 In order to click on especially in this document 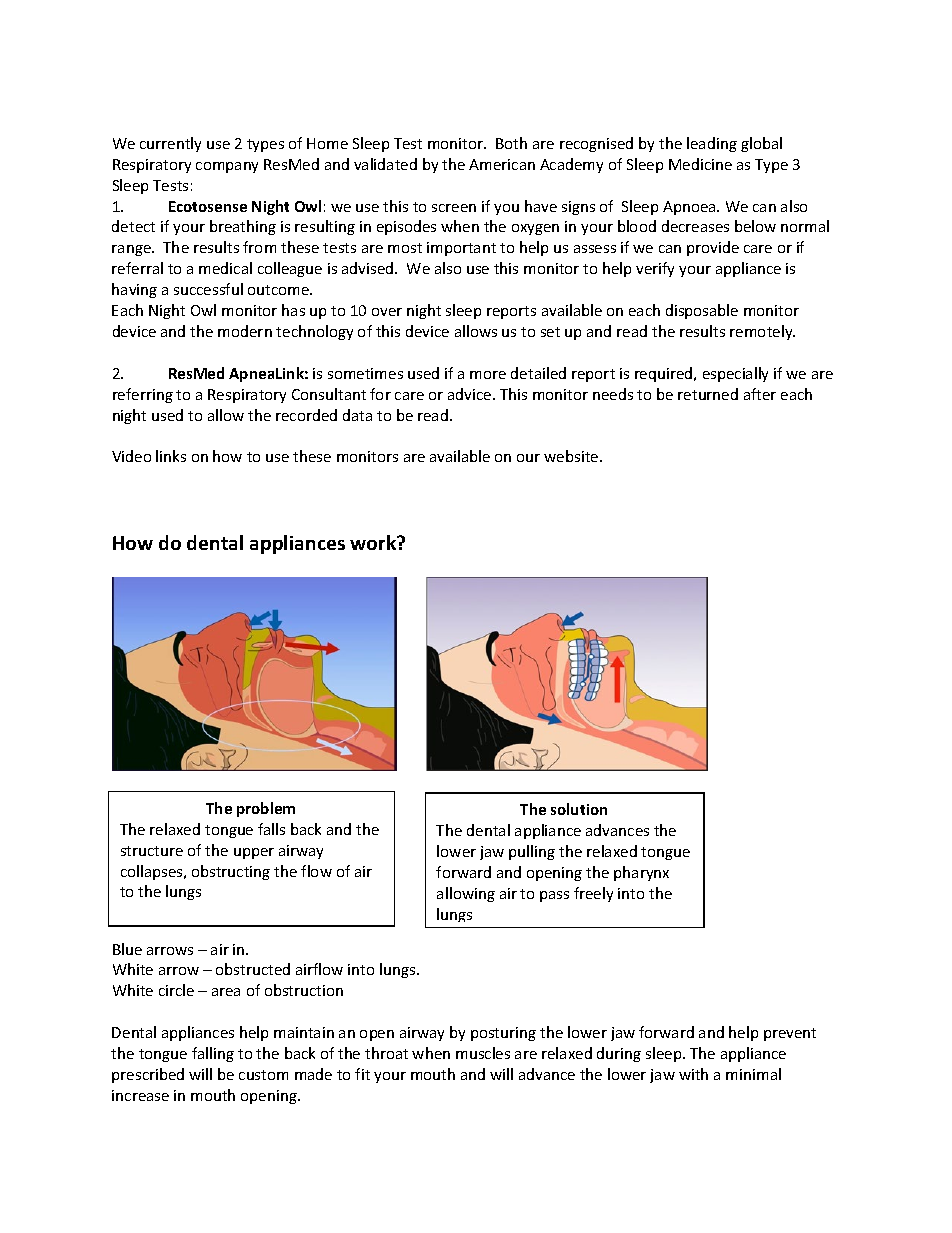, I will do `click(735, 374)`.
